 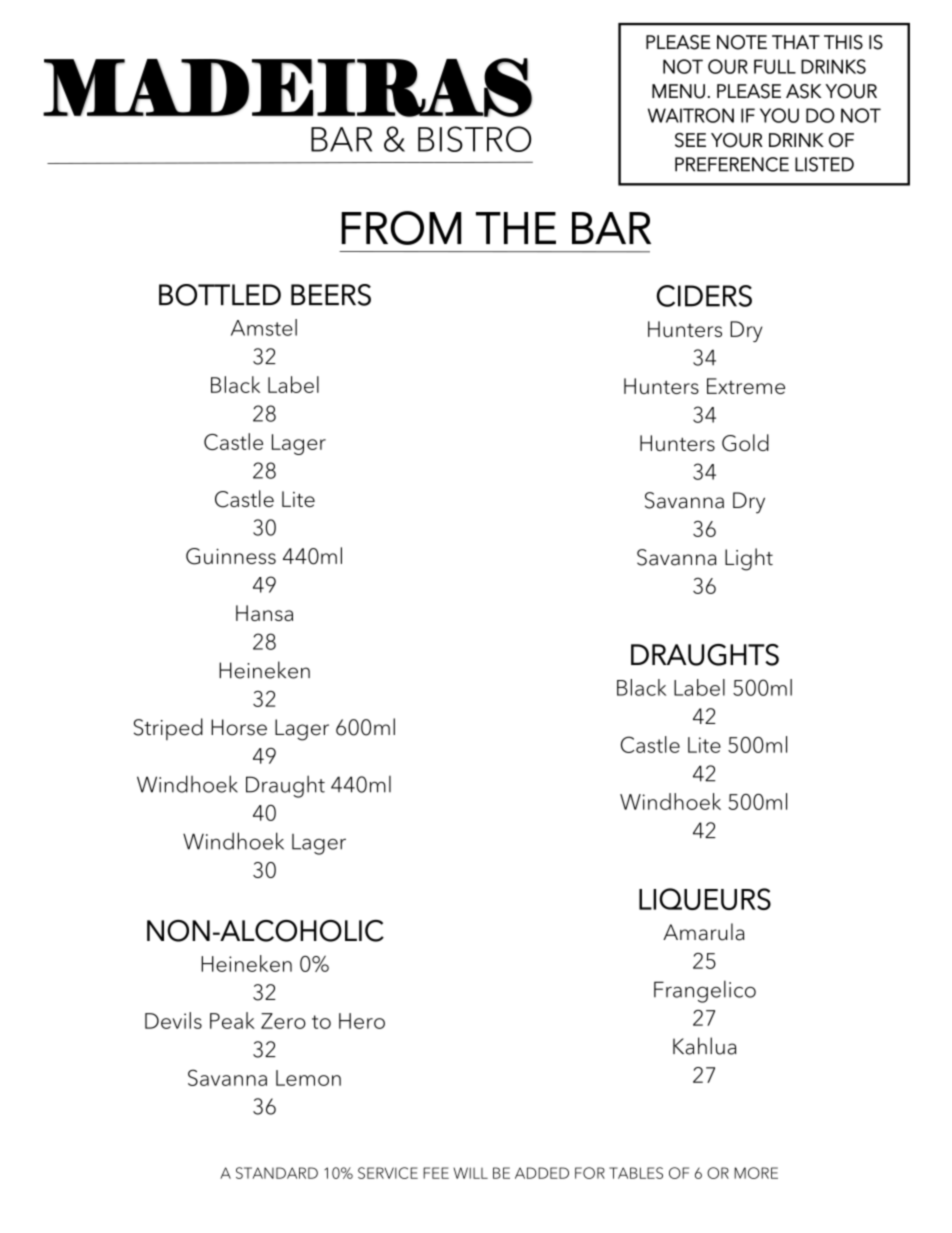 I want to click on Horse, so click(x=239, y=727).
